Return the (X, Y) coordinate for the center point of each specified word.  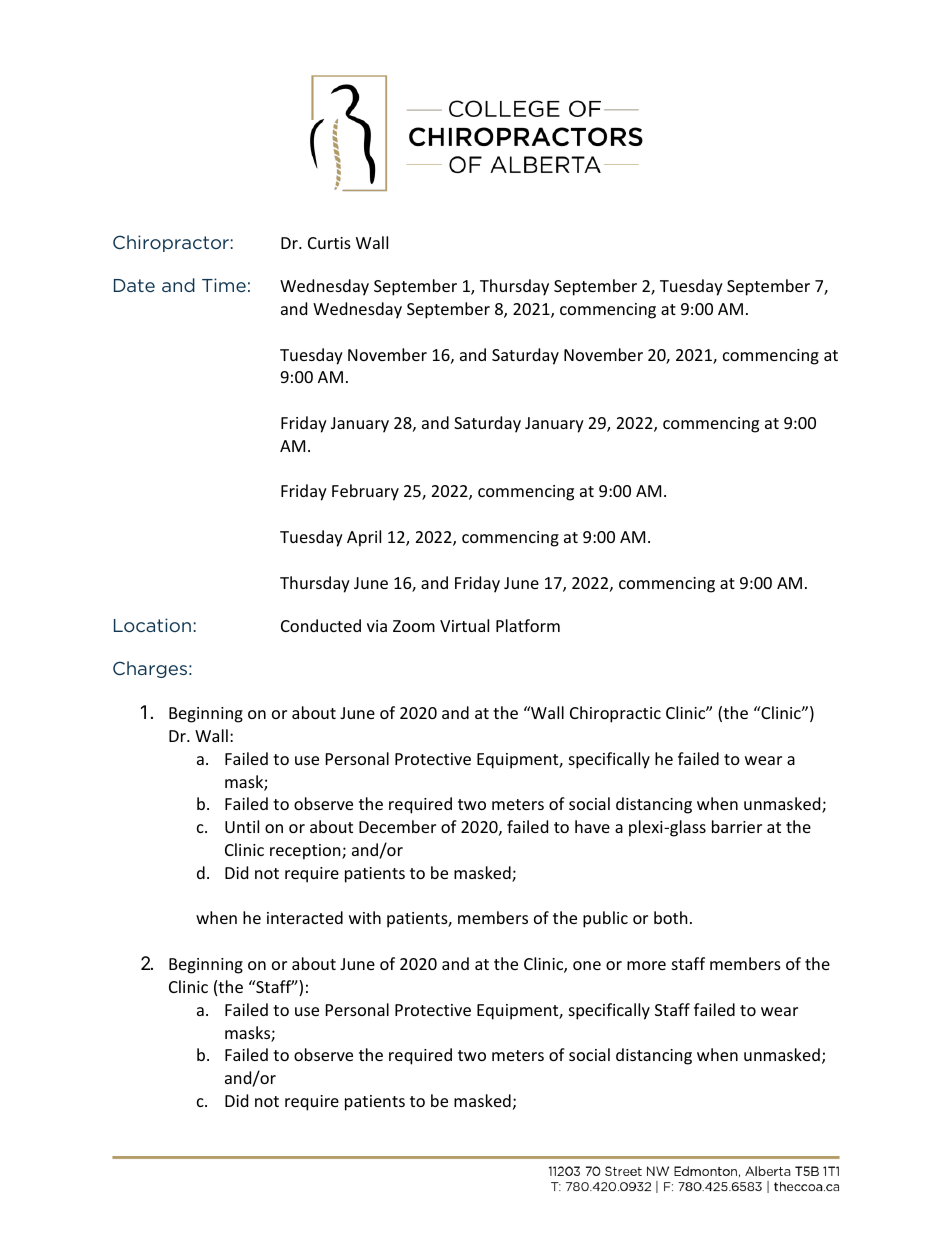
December (397, 826)
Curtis (329, 243)
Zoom (414, 626)
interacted (305, 917)
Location (152, 625)
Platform (528, 625)
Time (224, 285)
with (365, 917)
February (365, 492)
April (364, 538)
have (592, 826)
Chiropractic (615, 714)
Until (242, 826)
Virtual (464, 625)
